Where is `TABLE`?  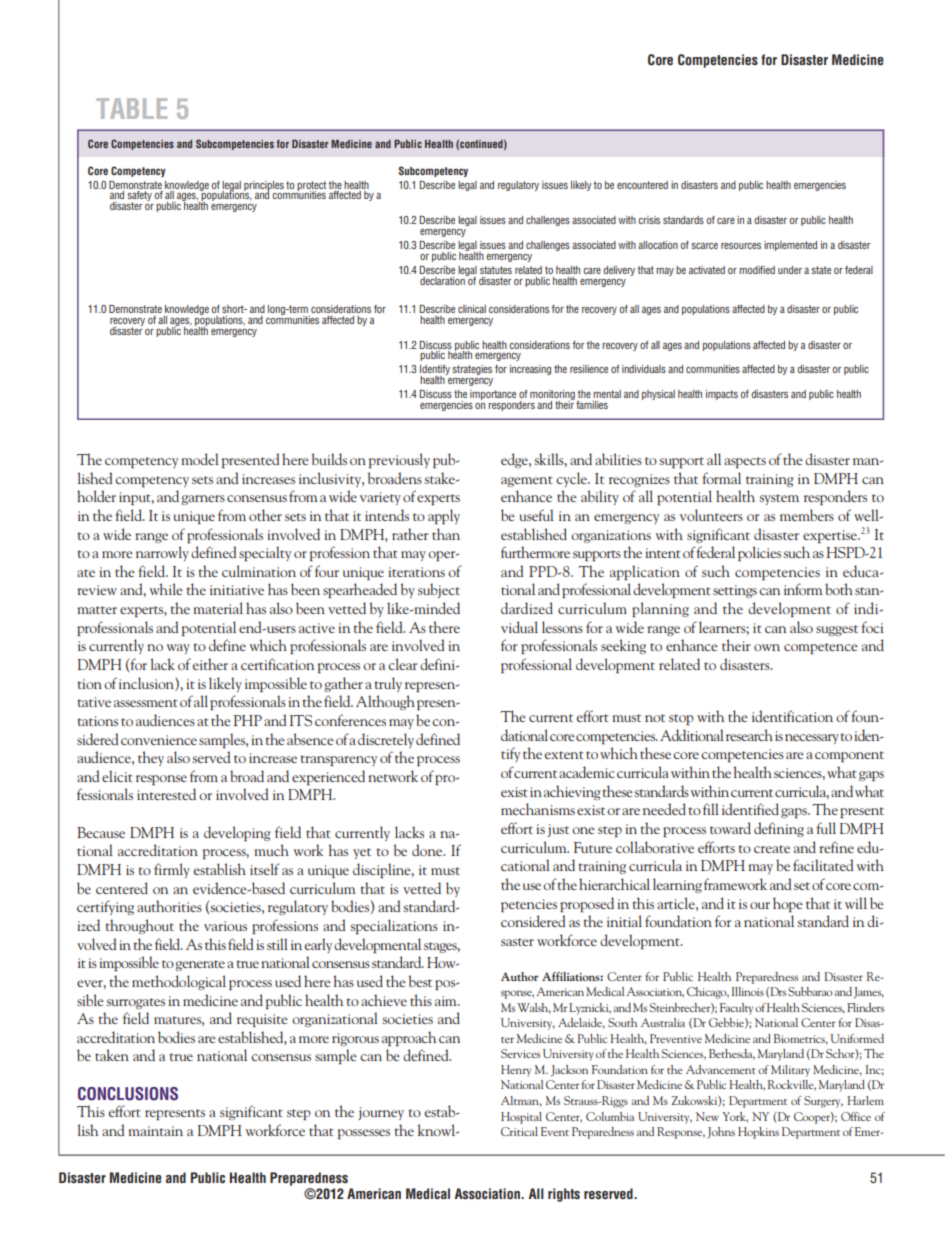 TABLE is located at coordinates (131, 108).
